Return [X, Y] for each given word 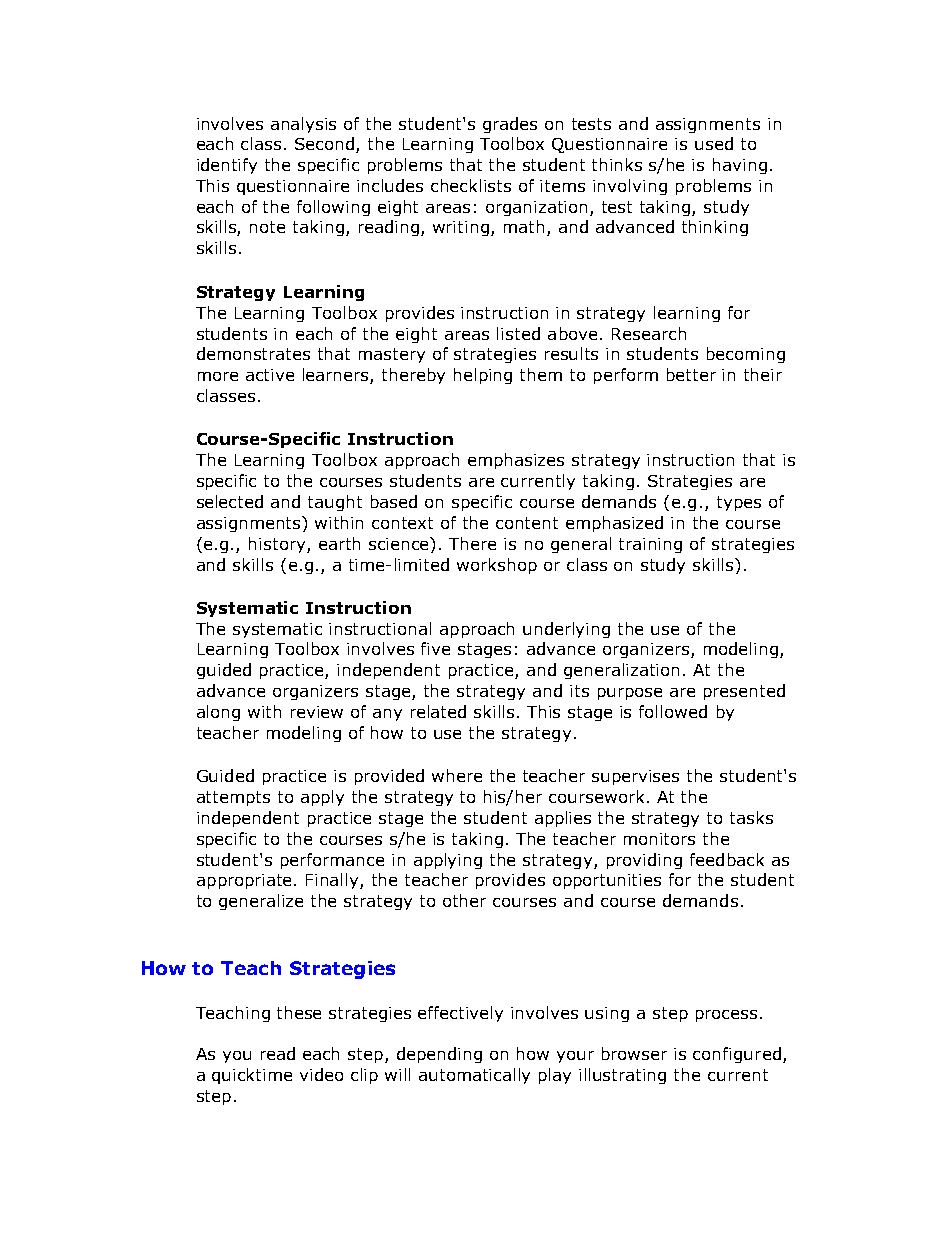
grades [510, 125]
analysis [303, 125]
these [299, 1012]
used [714, 143]
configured [737, 1055]
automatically [474, 1076]
